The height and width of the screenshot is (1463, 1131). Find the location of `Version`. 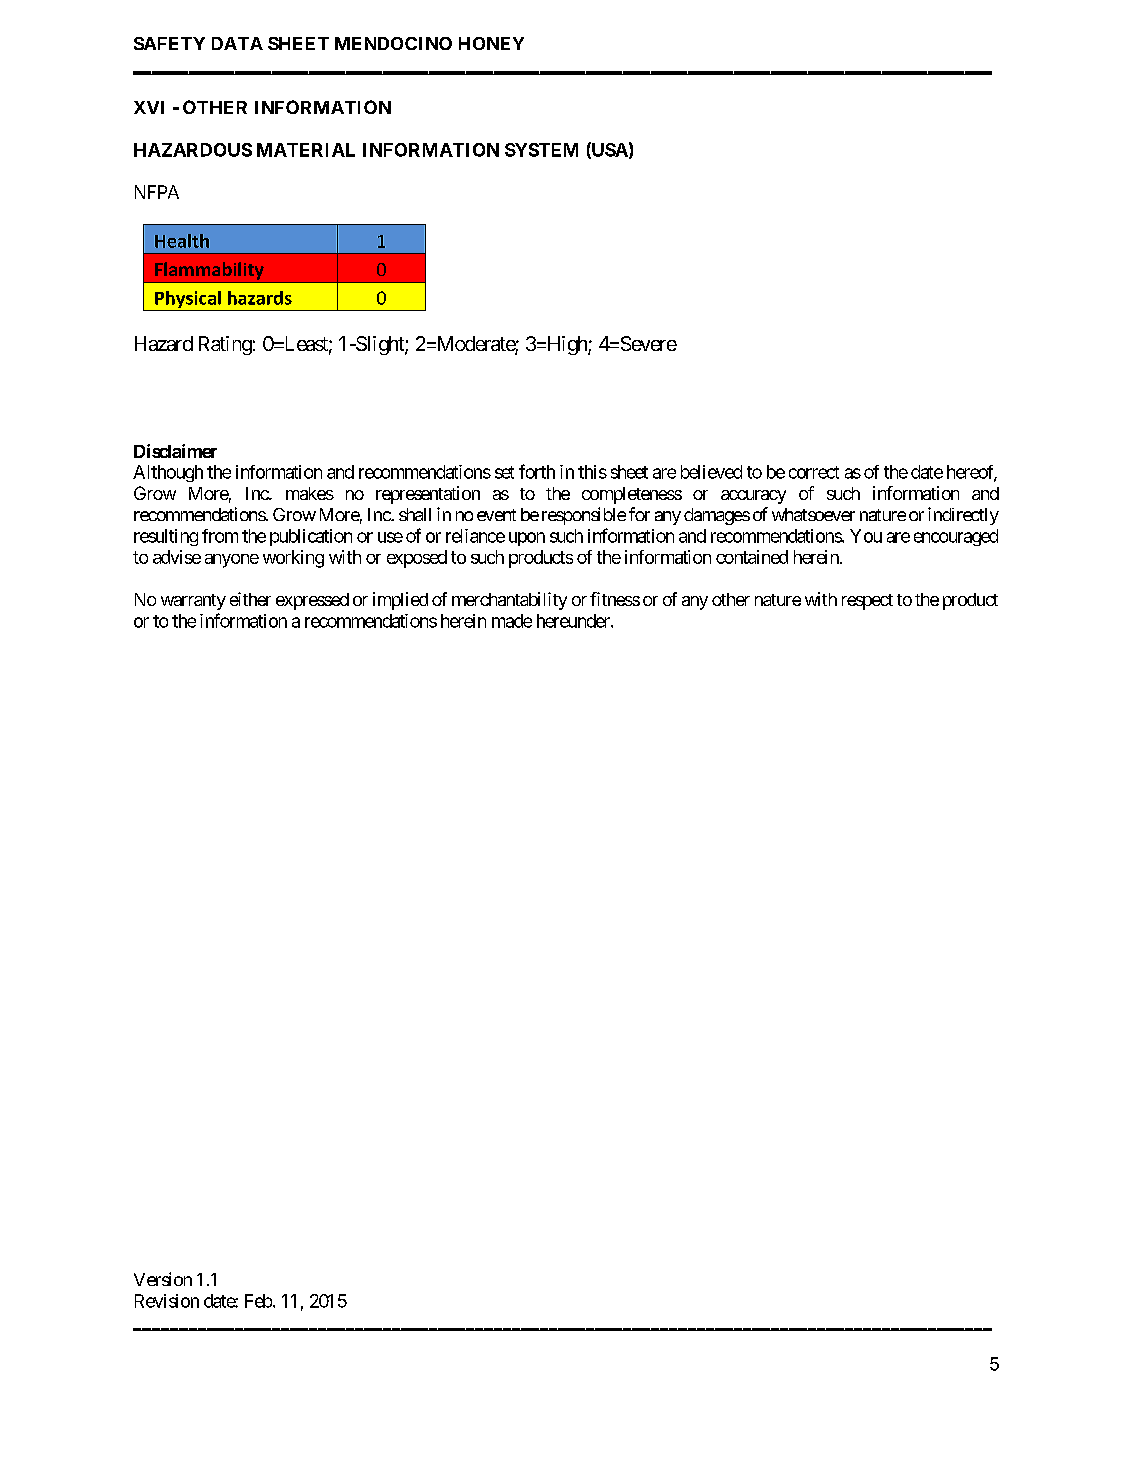

Version is located at coordinates (163, 1279).
